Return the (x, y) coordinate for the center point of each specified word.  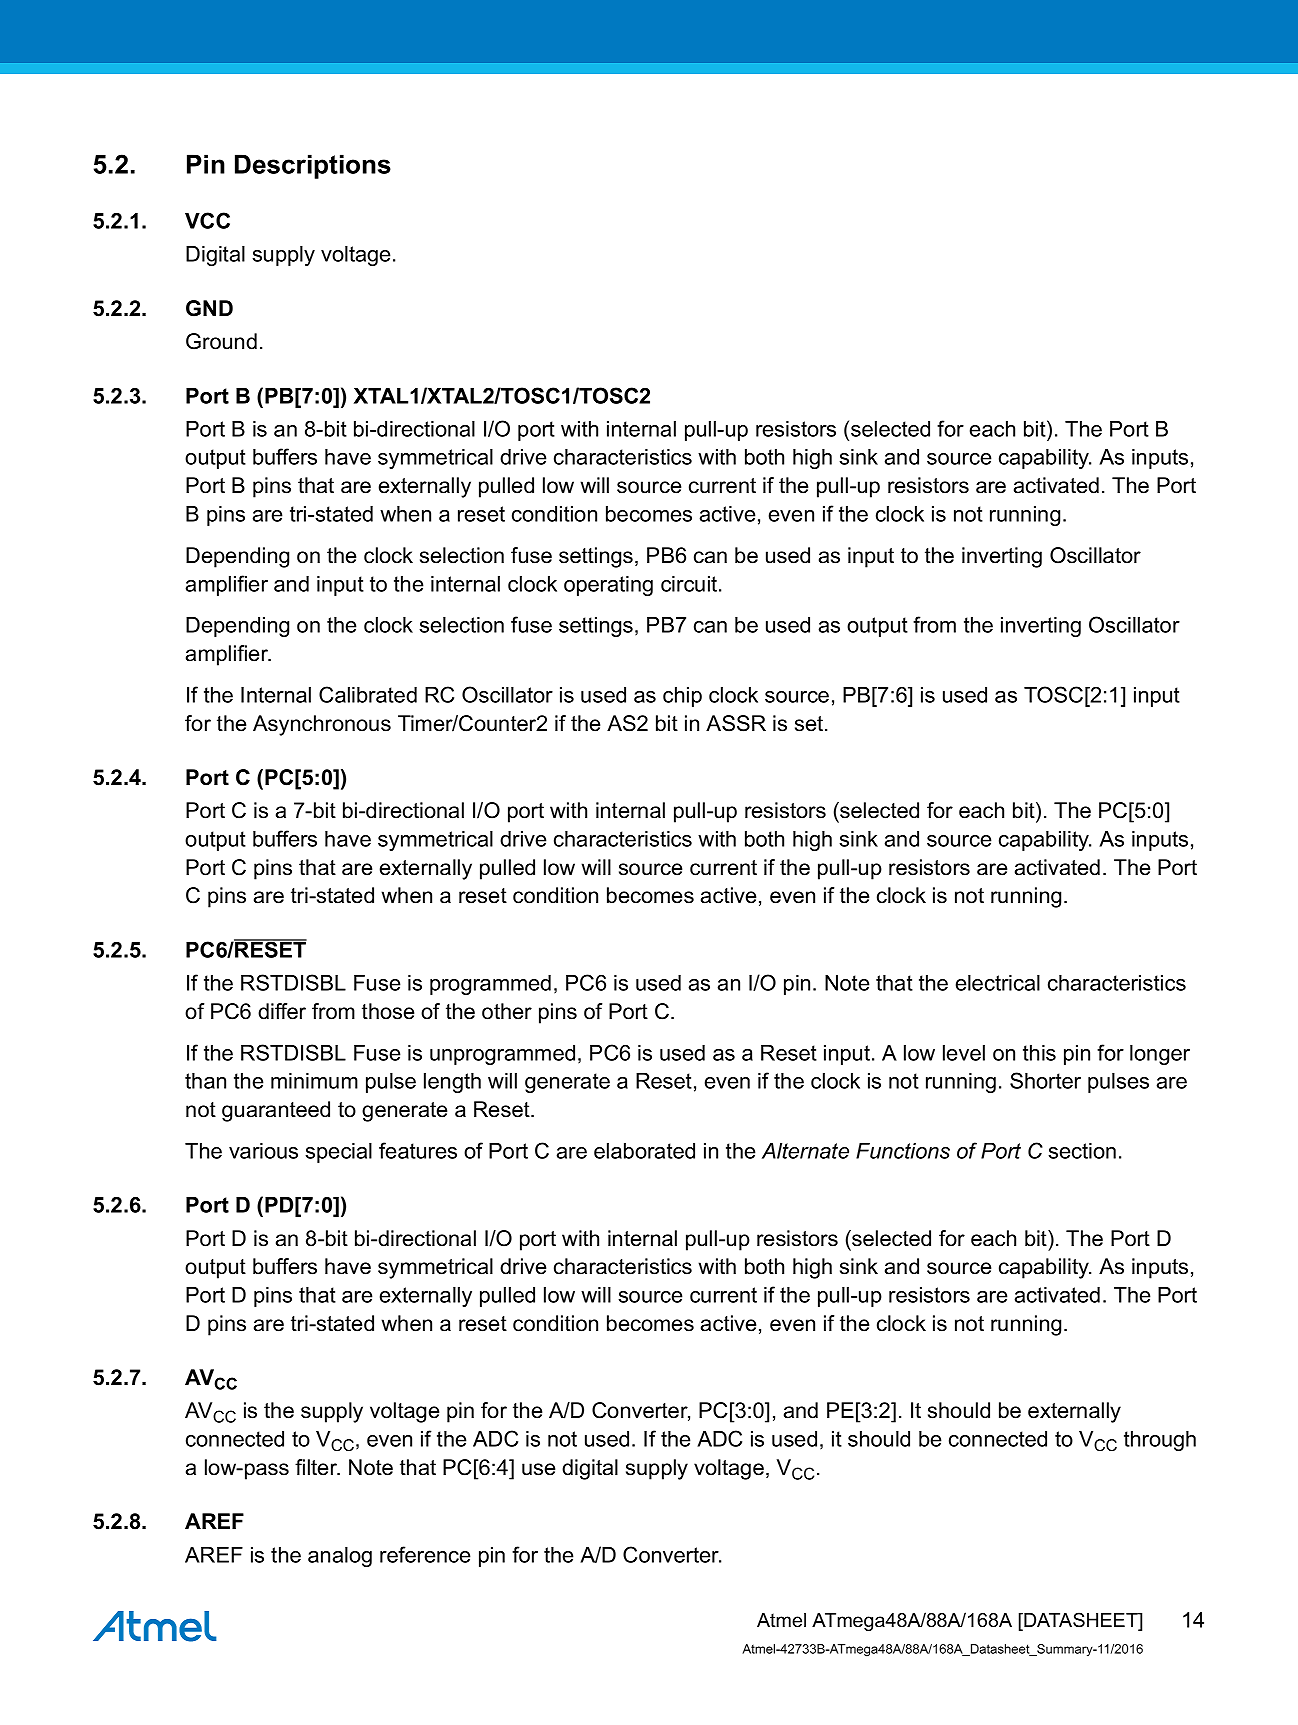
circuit (690, 584)
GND (209, 308)
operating (608, 586)
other (507, 1011)
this (1039, 1053)
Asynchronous (322, 725)
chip (682, 697)
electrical (998, 983)
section (1082, 1151)
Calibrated (368, 694)
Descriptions (313, 166)
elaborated (644, 1151)
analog (340, 1557)
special (338, 1153)
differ (282, 1011)
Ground (221, 341)
